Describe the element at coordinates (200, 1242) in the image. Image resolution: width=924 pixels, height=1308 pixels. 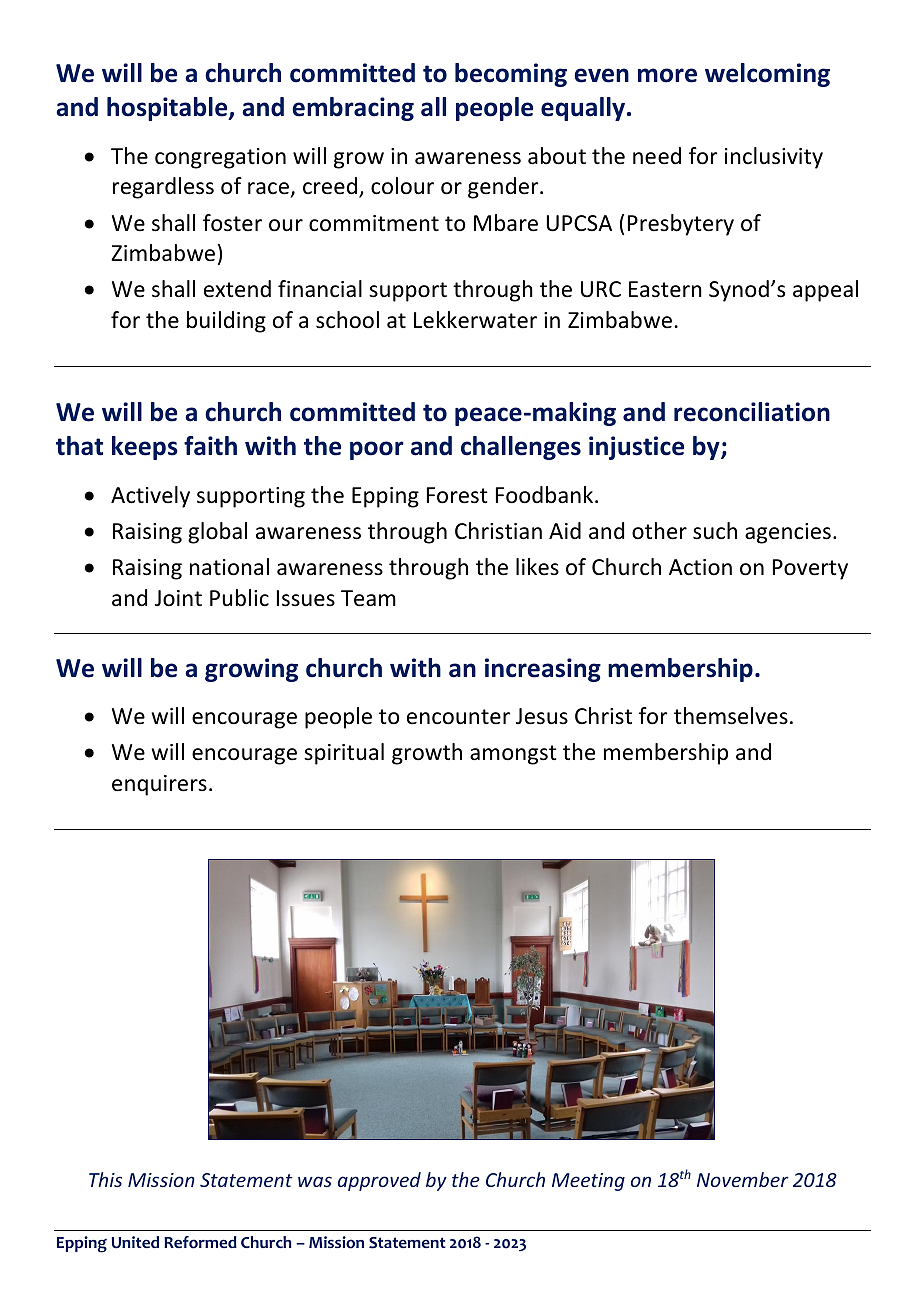
I see `Reformed` at that location.
